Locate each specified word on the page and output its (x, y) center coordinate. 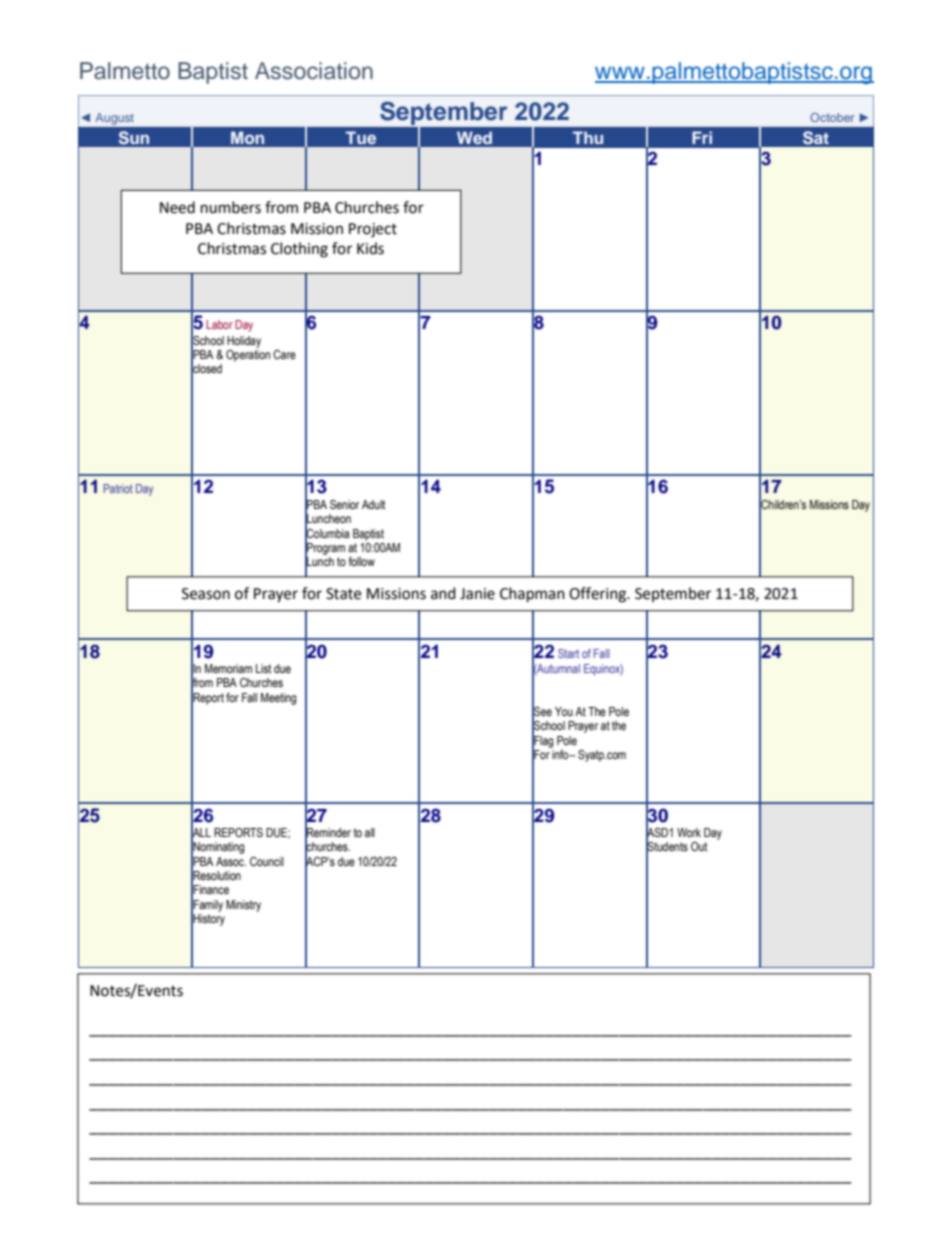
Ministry (243, 906)
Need (177, 207)
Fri (702, 137)
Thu (588, 137)
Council (267, 861)
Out (699, 846)
